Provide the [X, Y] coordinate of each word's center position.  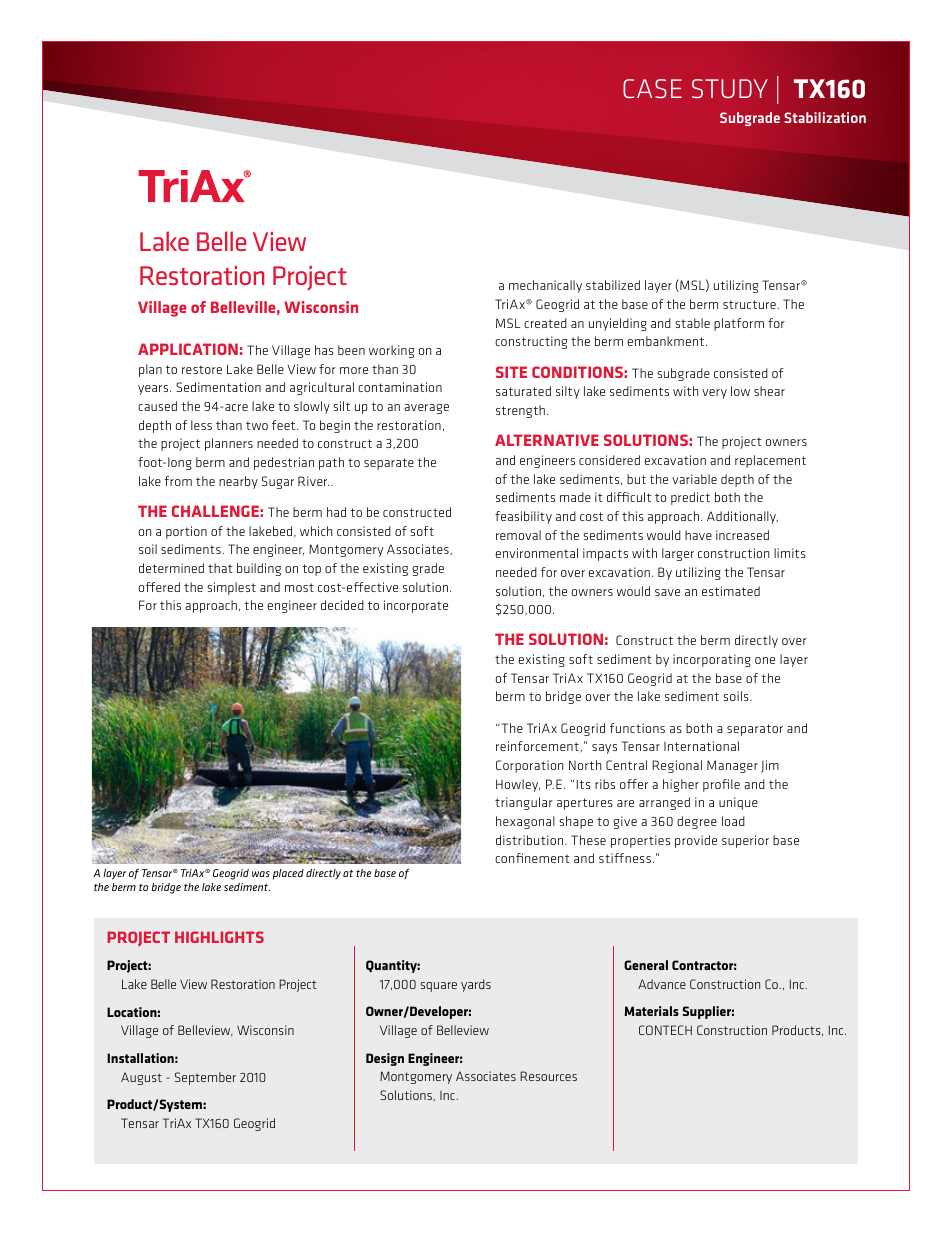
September [205, 1078]
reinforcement [538, 746]
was [261, 874]
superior [745, 841]
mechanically [545, 286]
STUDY [730, 88]
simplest [232, 588]
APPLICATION [188, 349]
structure [750, 304]
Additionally [742, 517]
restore [202, 369]
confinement [532, 858]
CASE [652, 88]
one [765, 660]
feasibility [523, 517]
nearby [238, 482]
